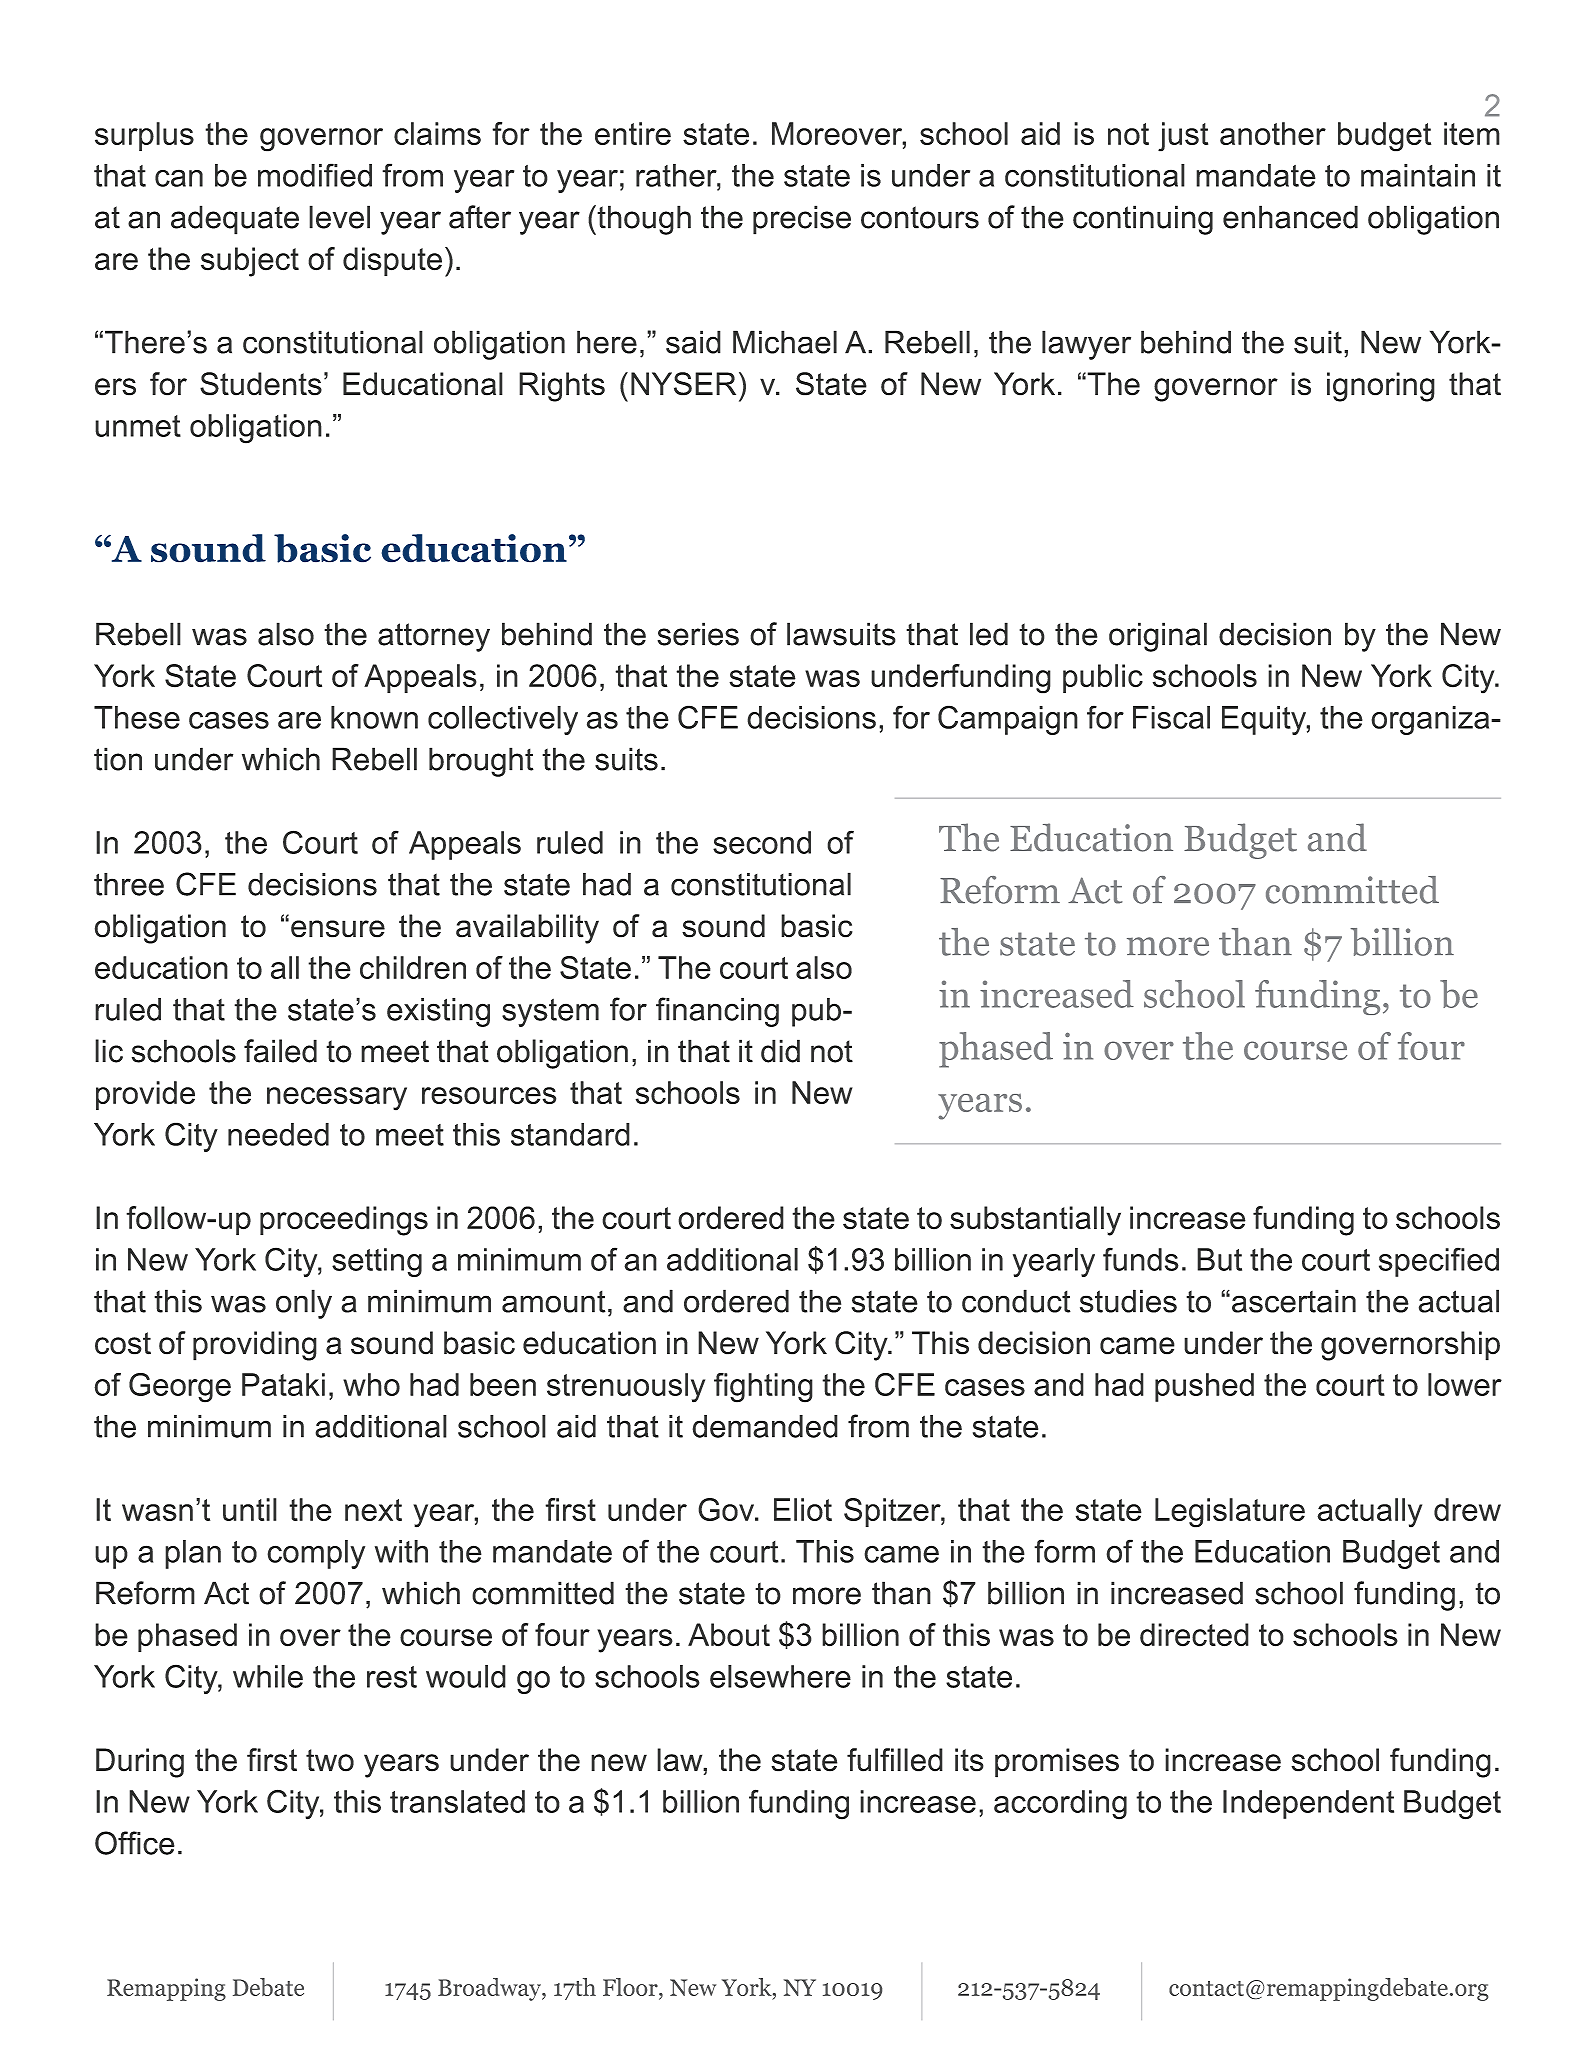  I want to click on Floor, so click(631, 1988).
